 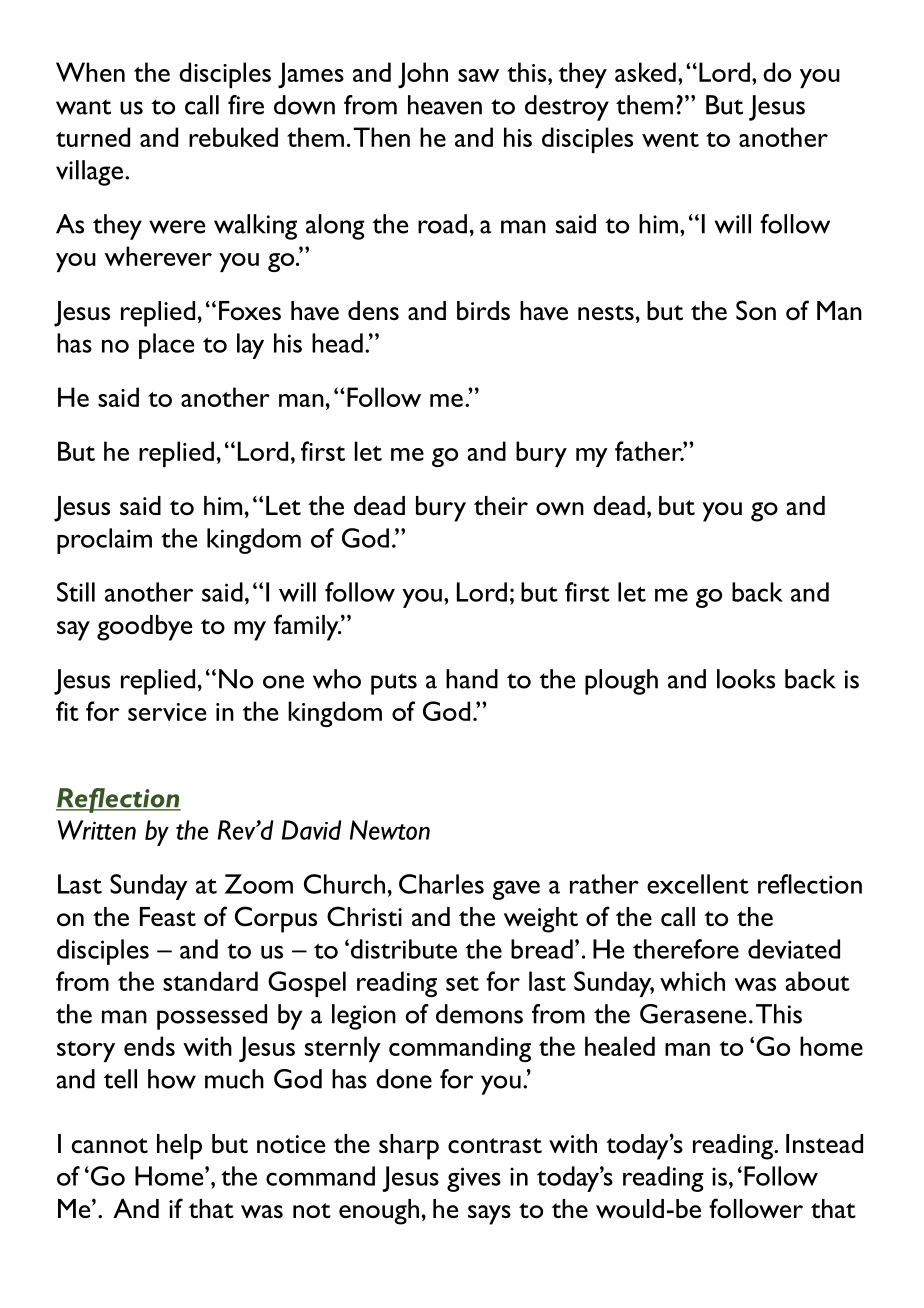 I want to click on excellent, so click(x=698, y=884).
